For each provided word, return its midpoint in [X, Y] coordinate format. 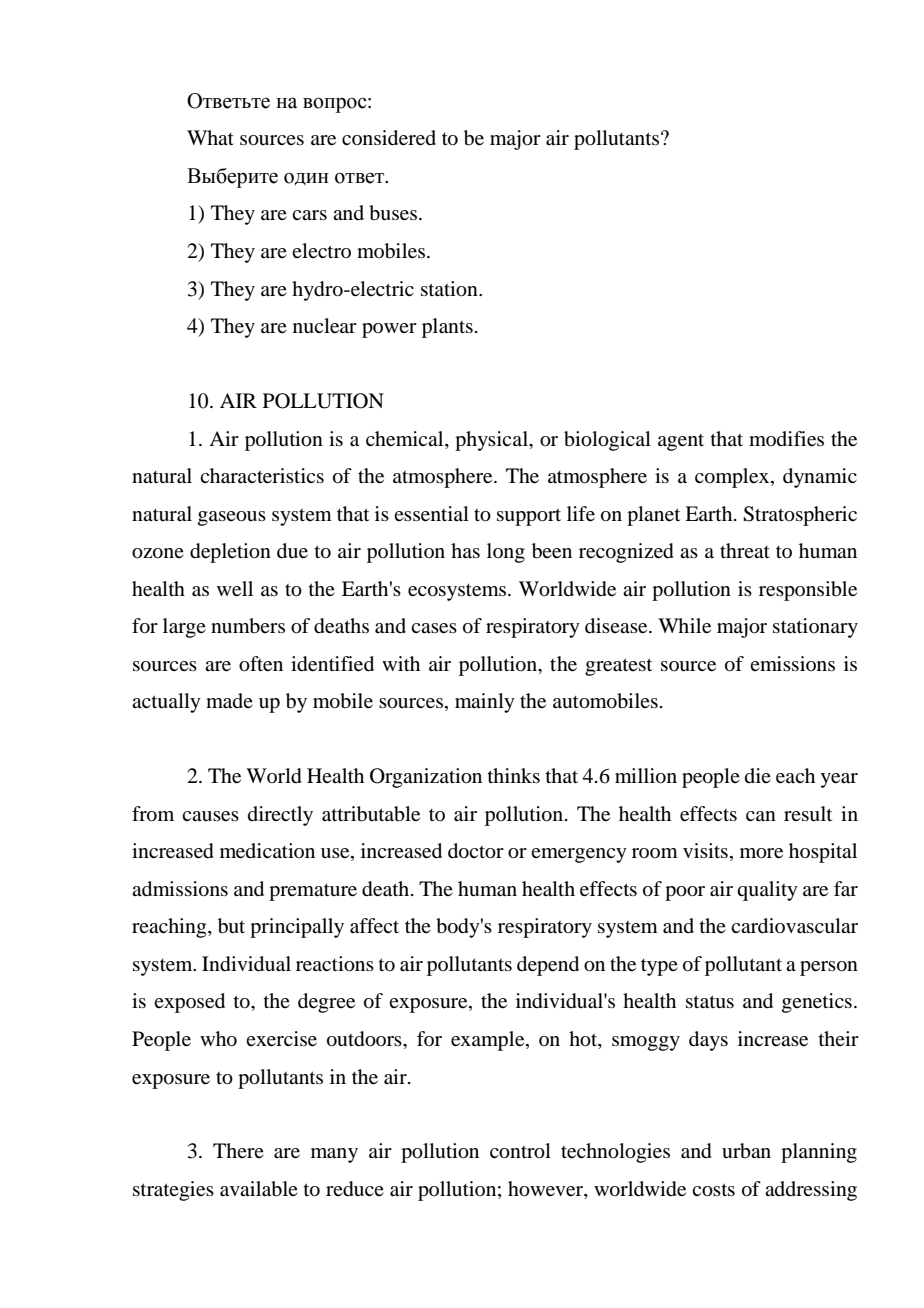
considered [389, 138]
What [210, 137]
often [261, 664]
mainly [485, 703]
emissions [792, 663]
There [238, 1150]
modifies [786, 439]
